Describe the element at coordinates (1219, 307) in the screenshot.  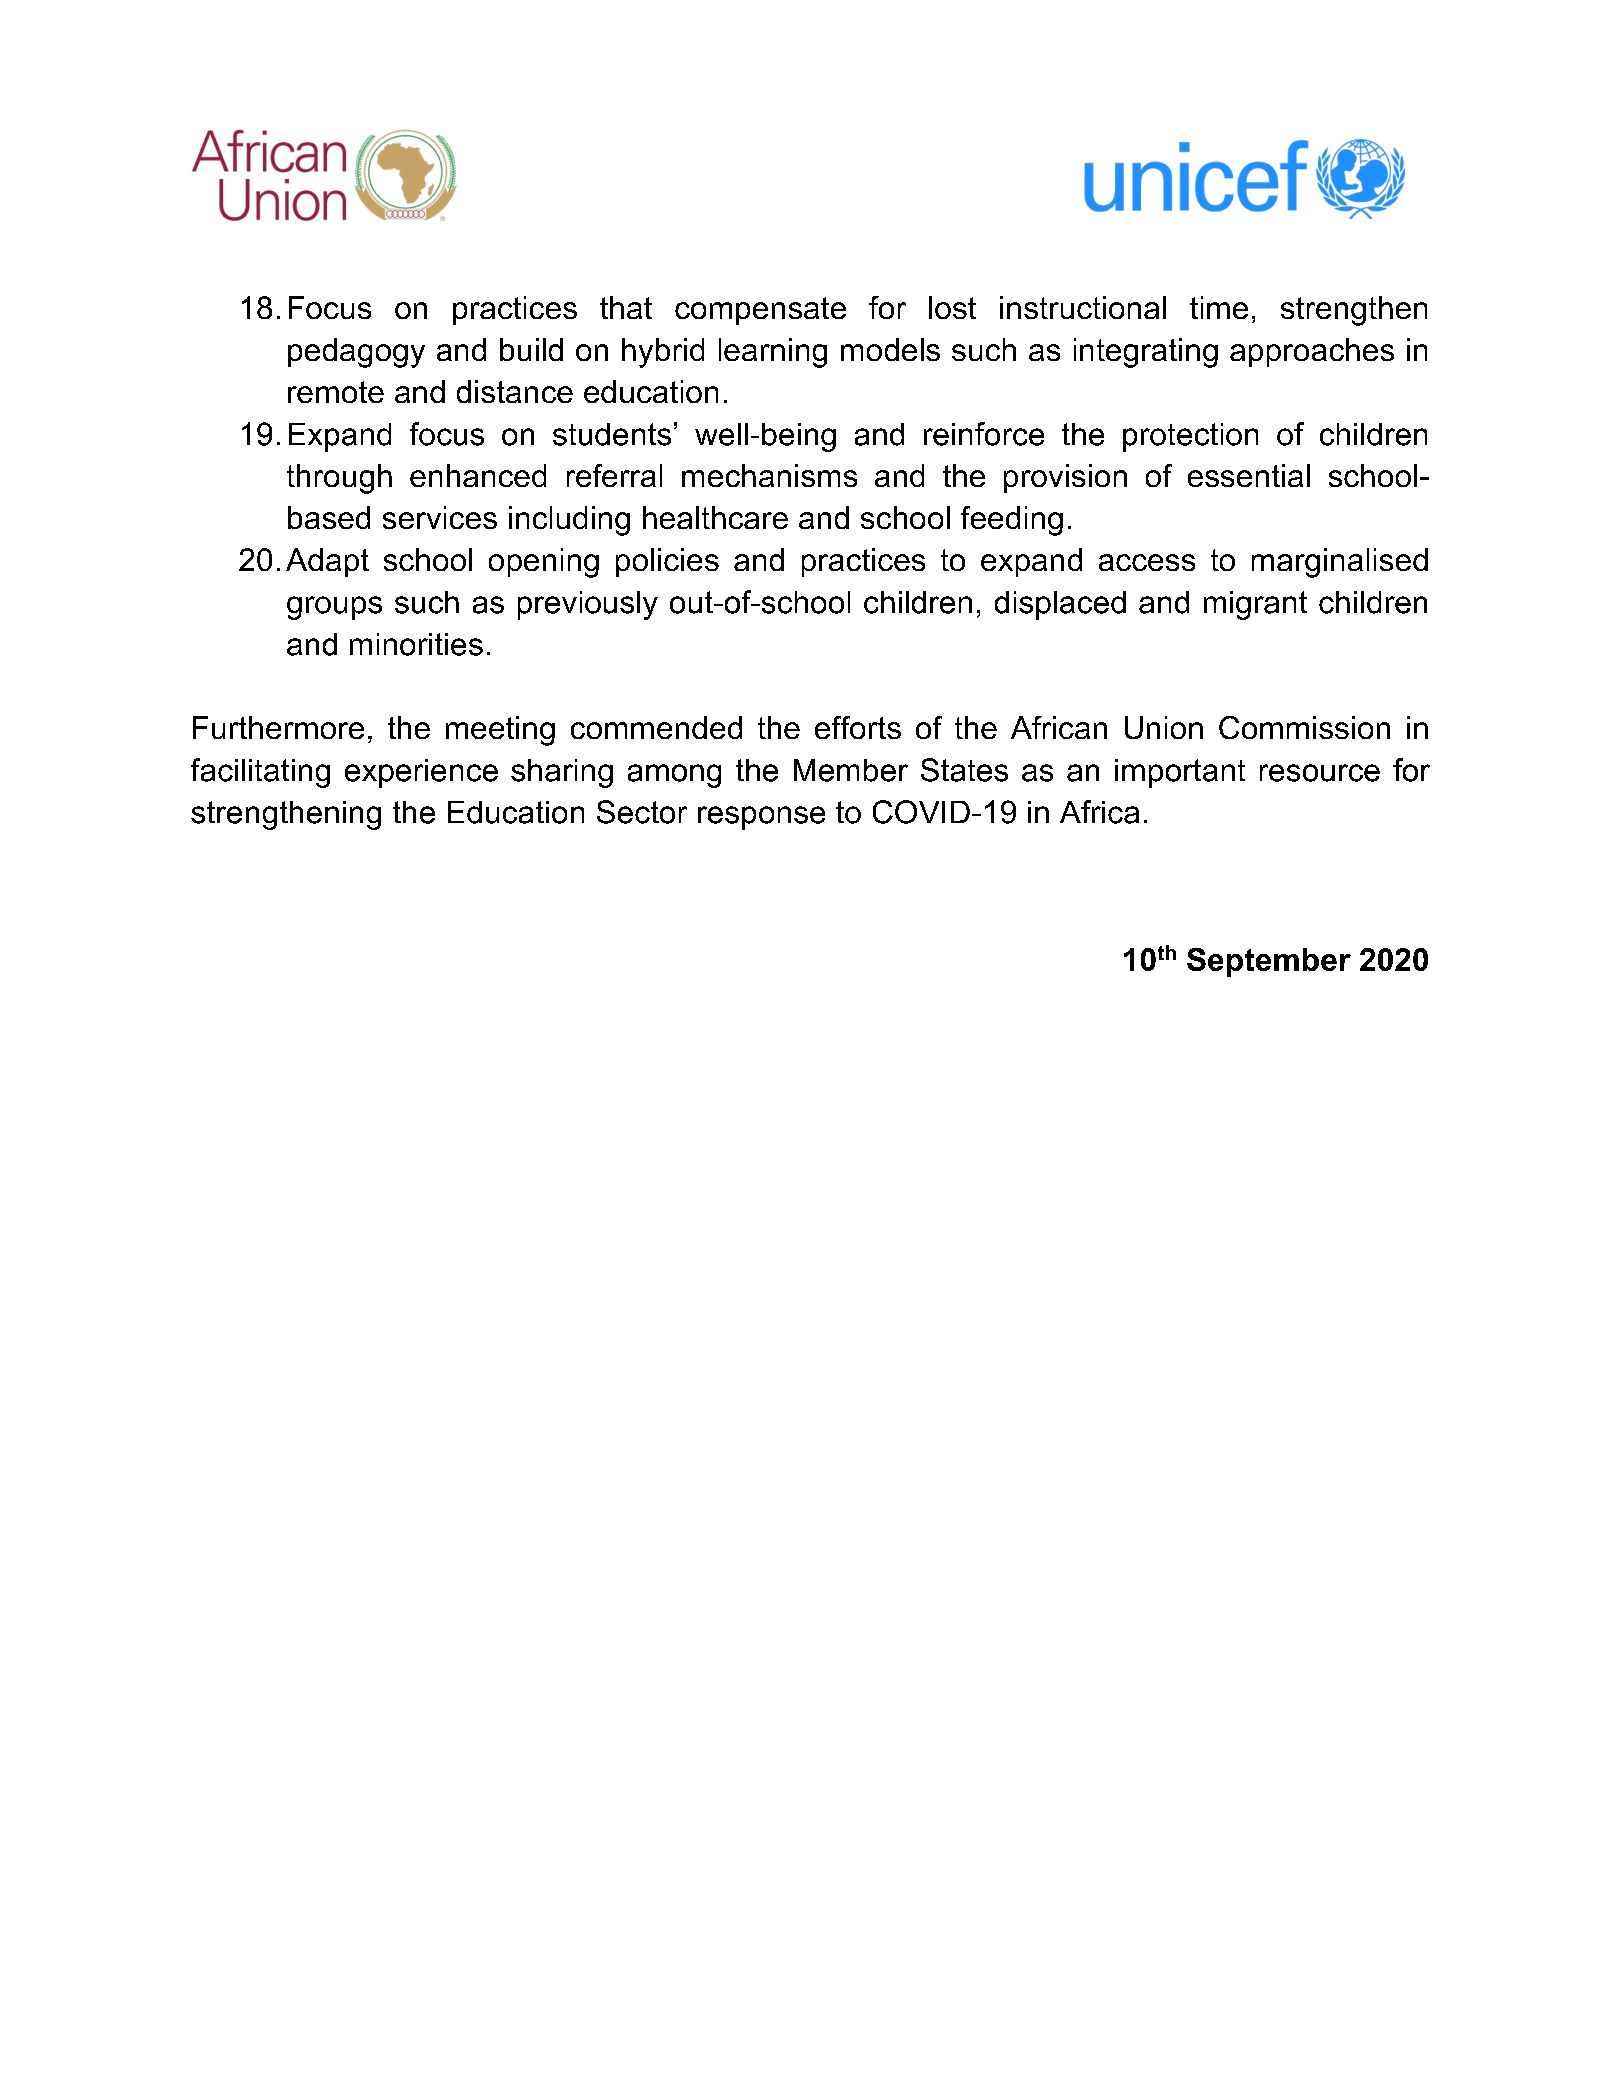
I see `time` at that location.
